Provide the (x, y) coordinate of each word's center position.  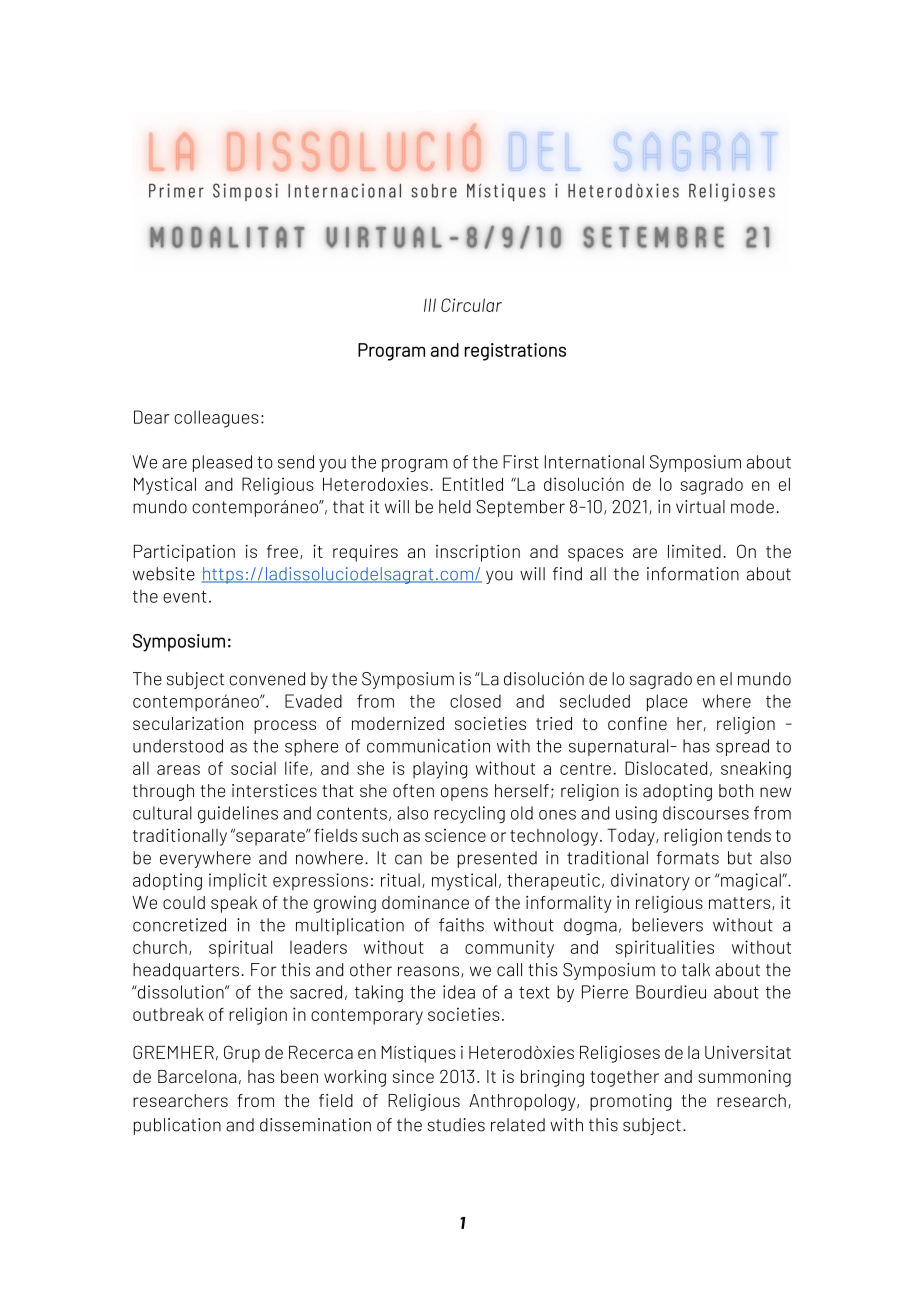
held (455, 507)
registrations (515, 352)
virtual (700, 507)
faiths (461, 925)
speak (234, 904)
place (667, 703)
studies (456, 1125)
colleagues (216, 419)
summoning (744, 1078)
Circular (471, 305)
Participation (184, 553)
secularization (188, 723)
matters (741, 903)
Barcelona (197, 1076)
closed (475, 701)
